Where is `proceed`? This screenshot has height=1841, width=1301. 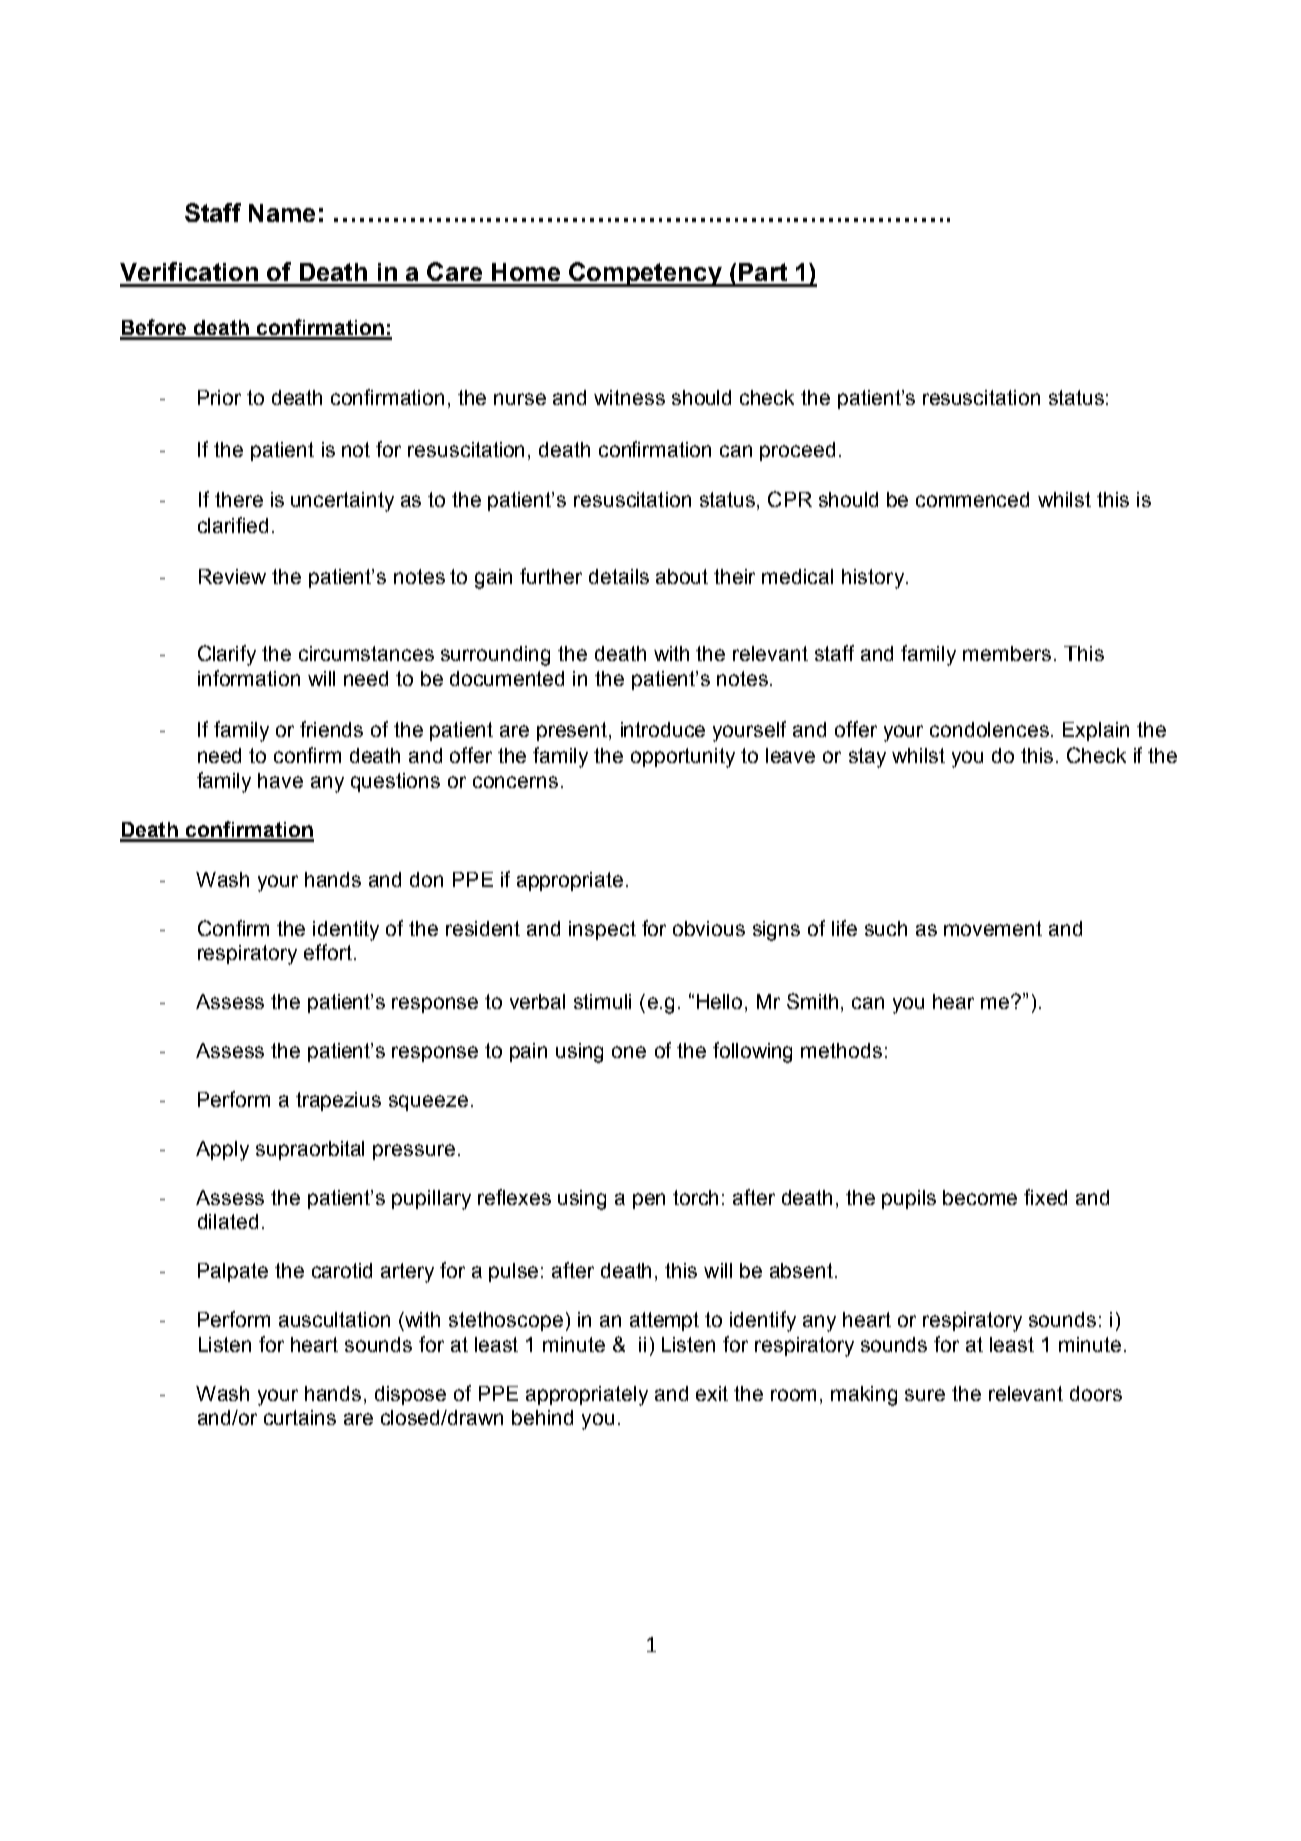
proceed is located at coordinates (797, 451).
